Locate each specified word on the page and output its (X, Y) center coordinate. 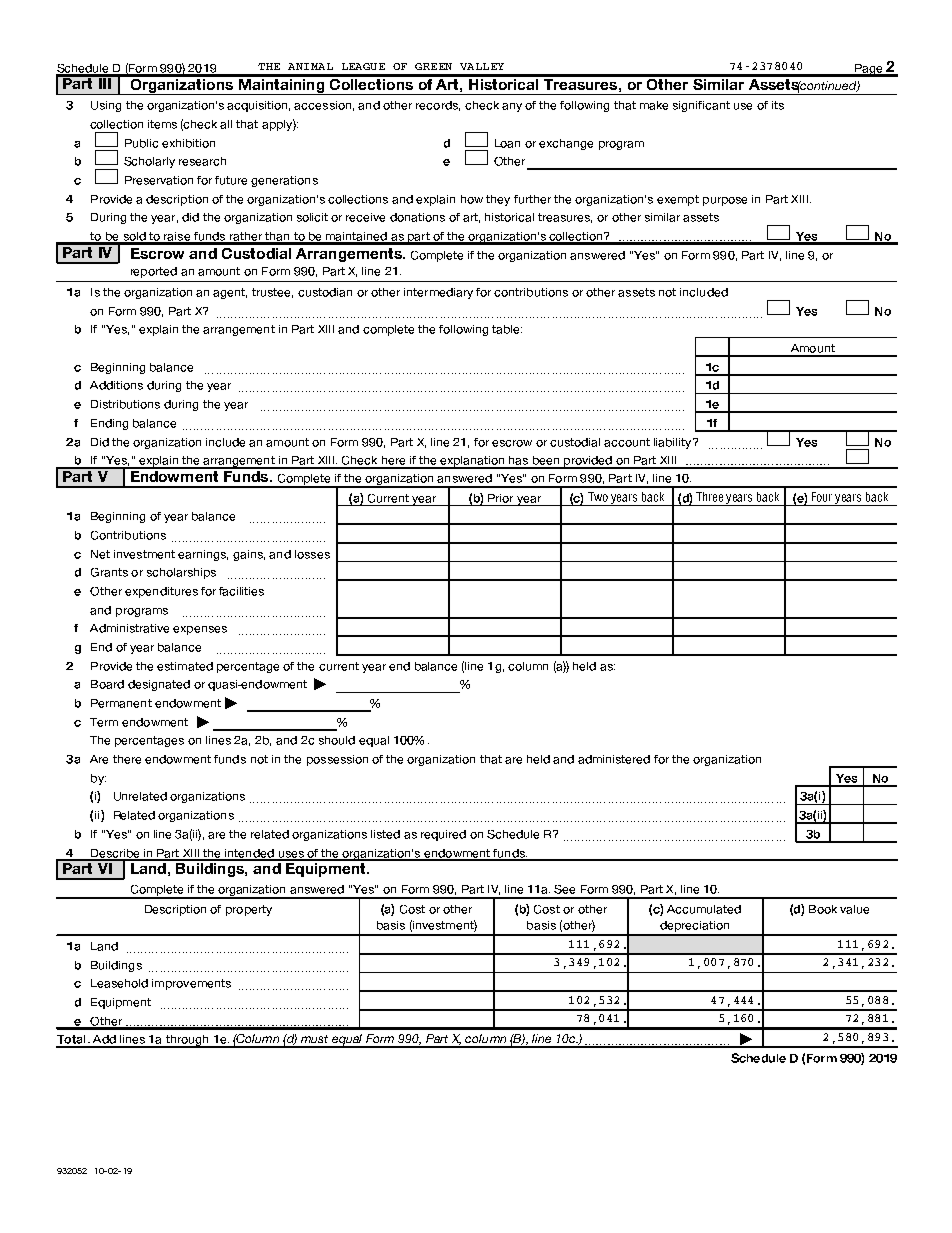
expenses (200, 630)
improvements (191, 984)
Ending (109, 424)
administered (614, 759)
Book (823, 909)
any (512, 107)
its (778, 105)
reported (154, 272)
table (507, 329)
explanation (472, 462)
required (443, 835)
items (162, 124)
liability (674, 443)
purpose (725, 201)
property (249, 910)
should (337, 740)
